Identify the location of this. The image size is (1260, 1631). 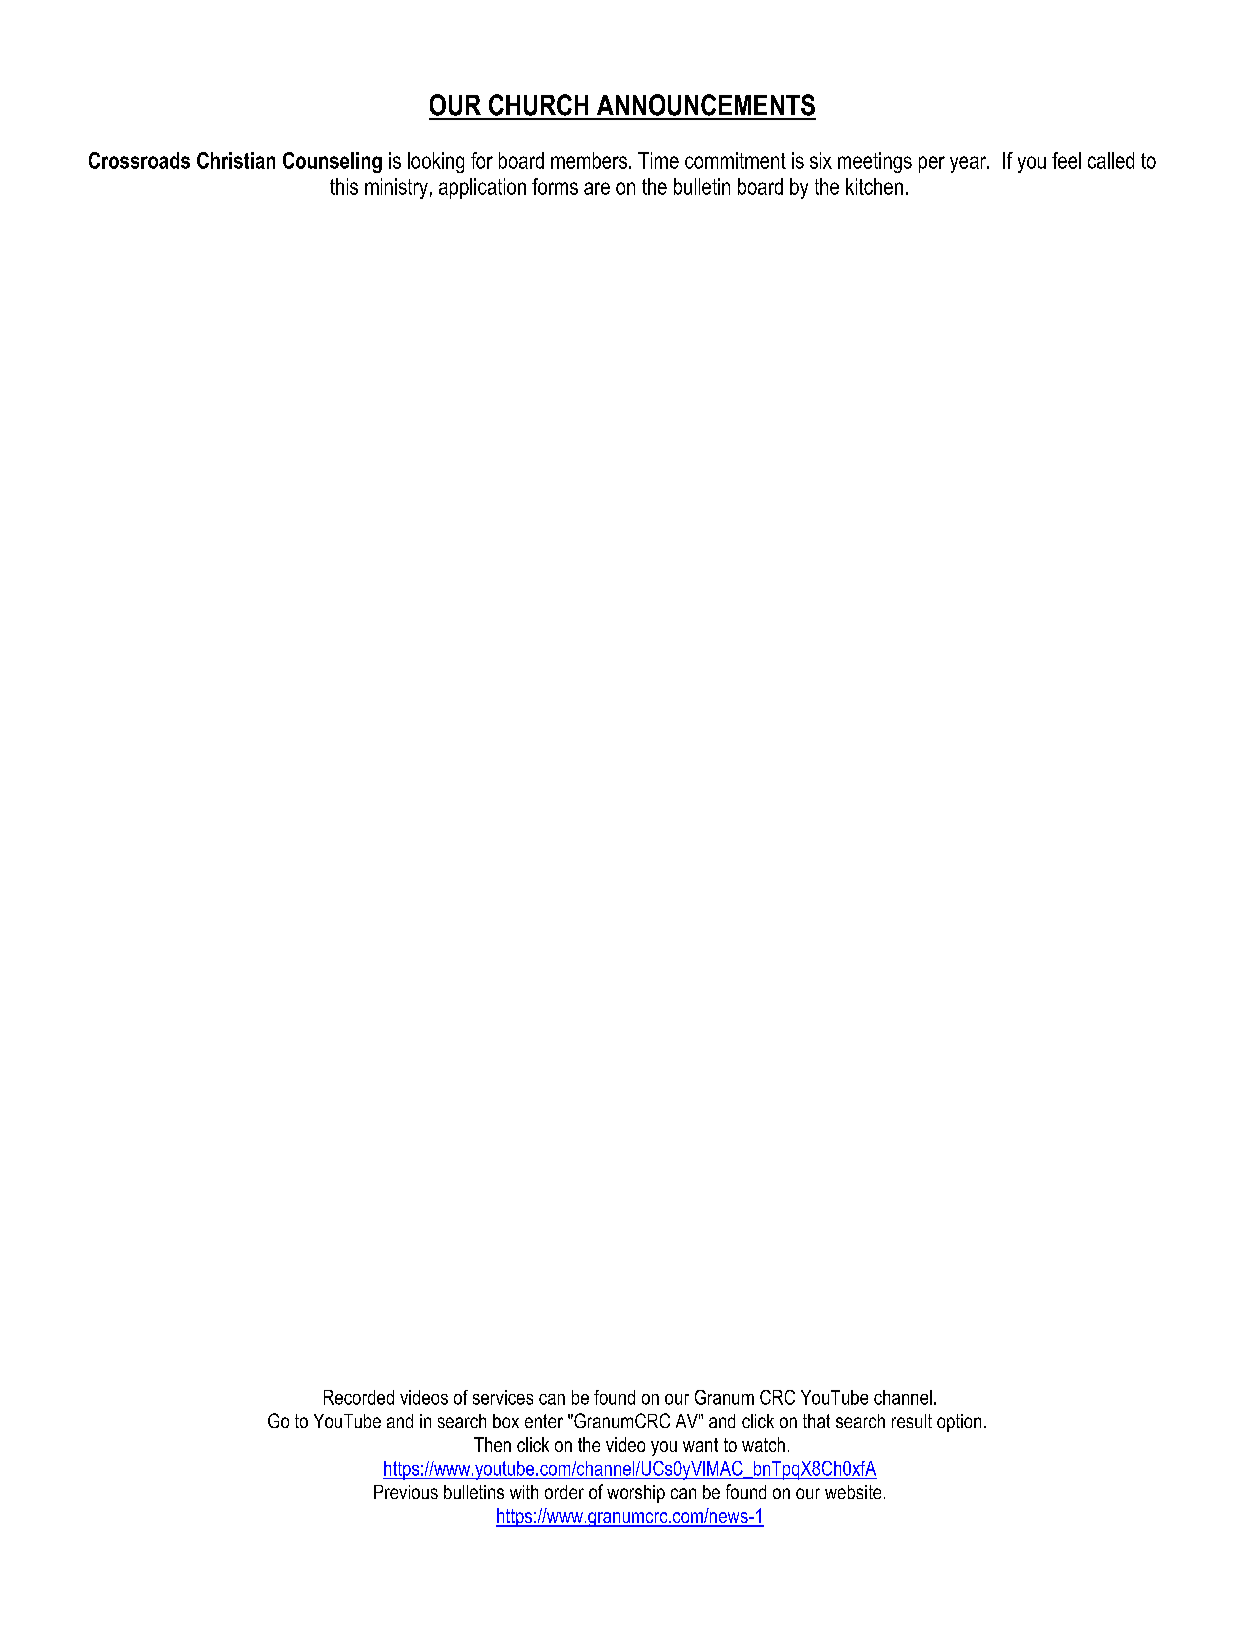
(344, 186).
